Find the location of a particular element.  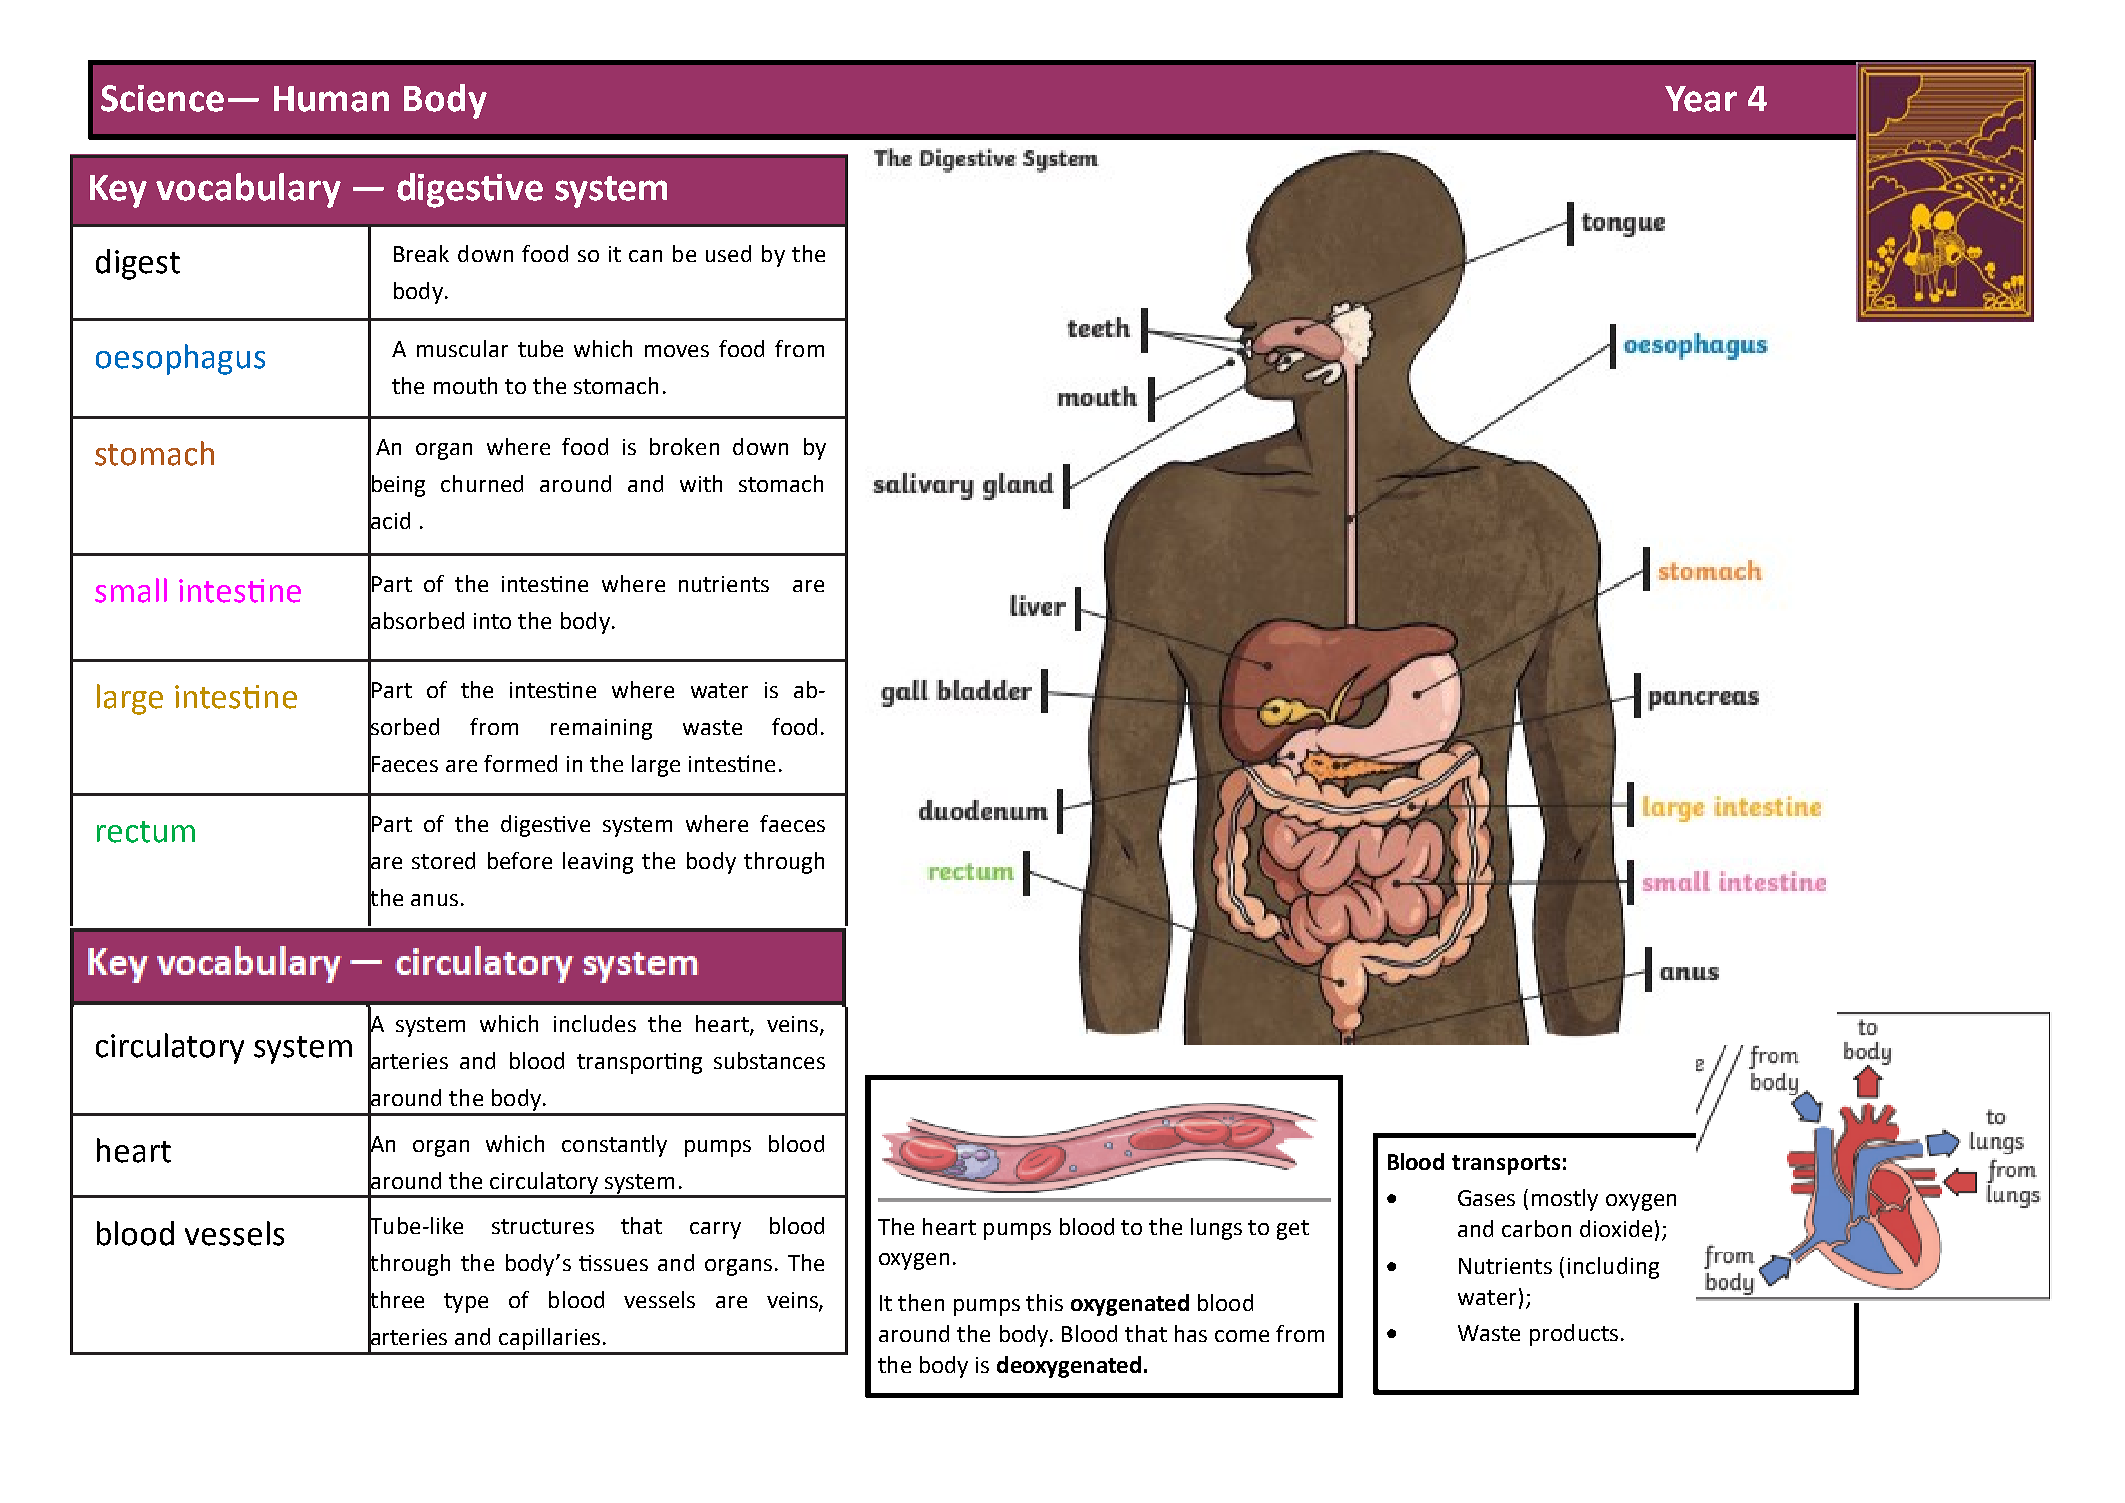

then is located at coordinates (921, 1302).
